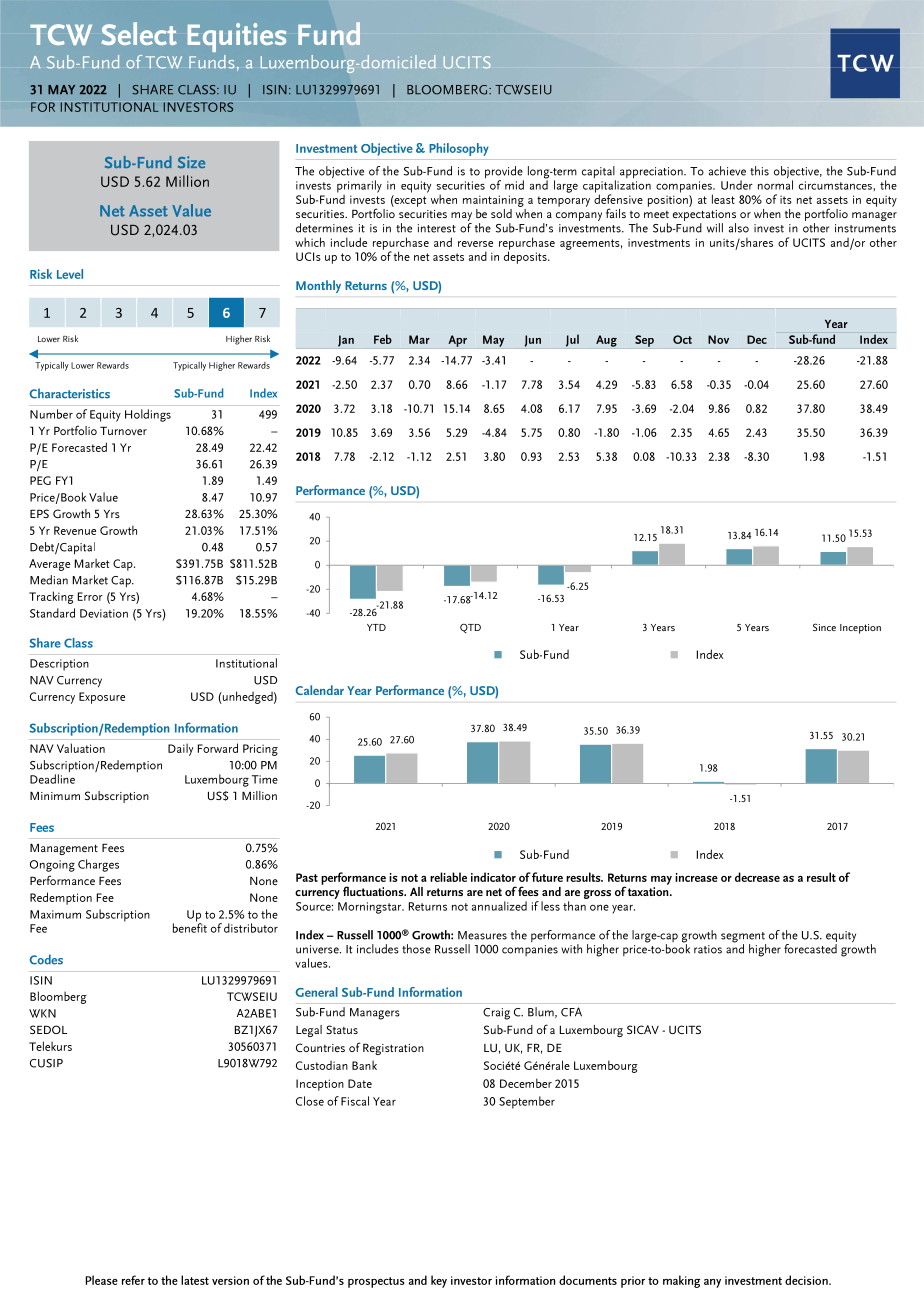 The width and height of the screenshot is (924, 1308). I want to click on Turnover, so click(123, 430).
